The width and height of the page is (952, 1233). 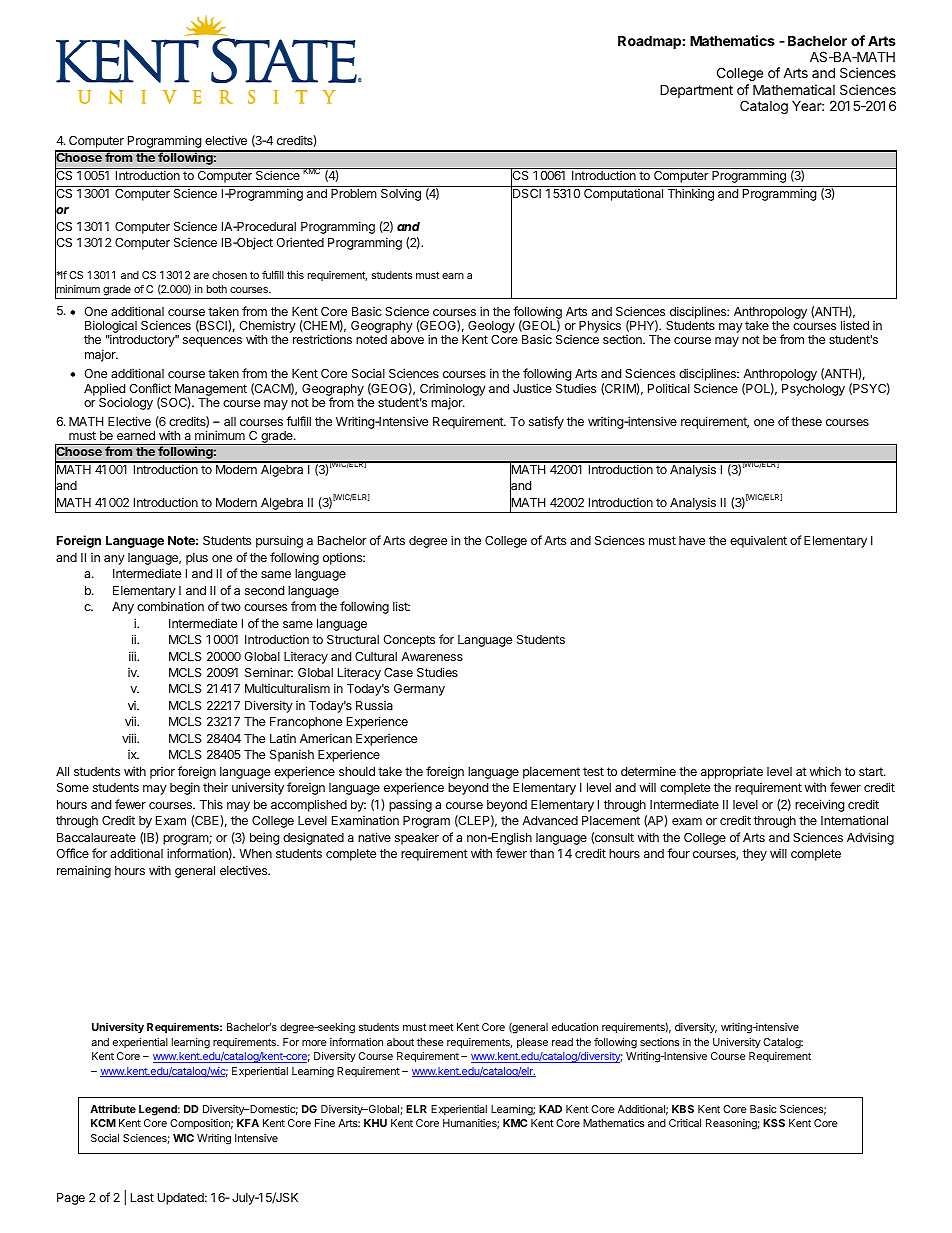 I want to click on Department, so click(x=696, y=91).
